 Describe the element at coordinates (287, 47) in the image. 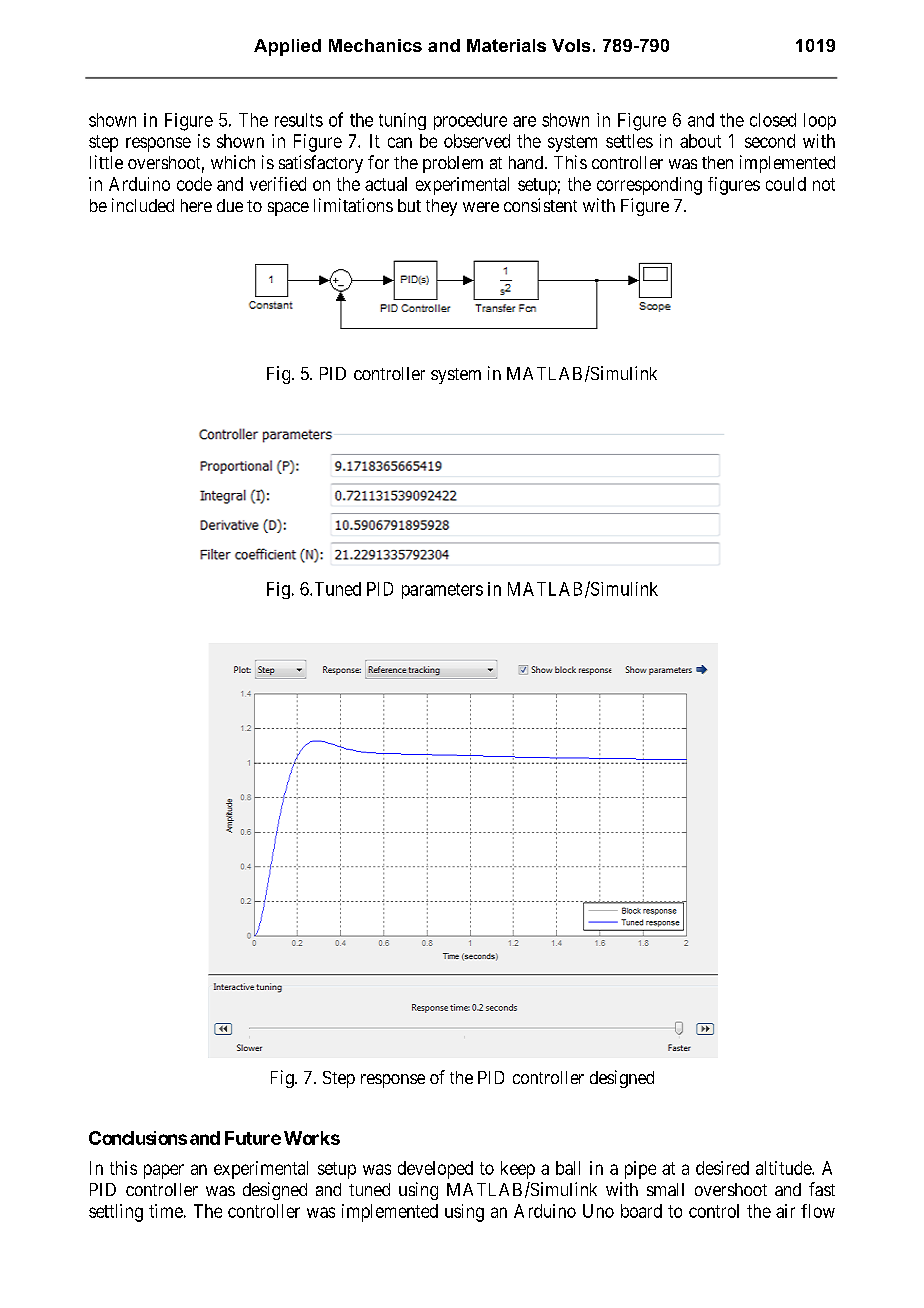

I see `Applied` at that location.
